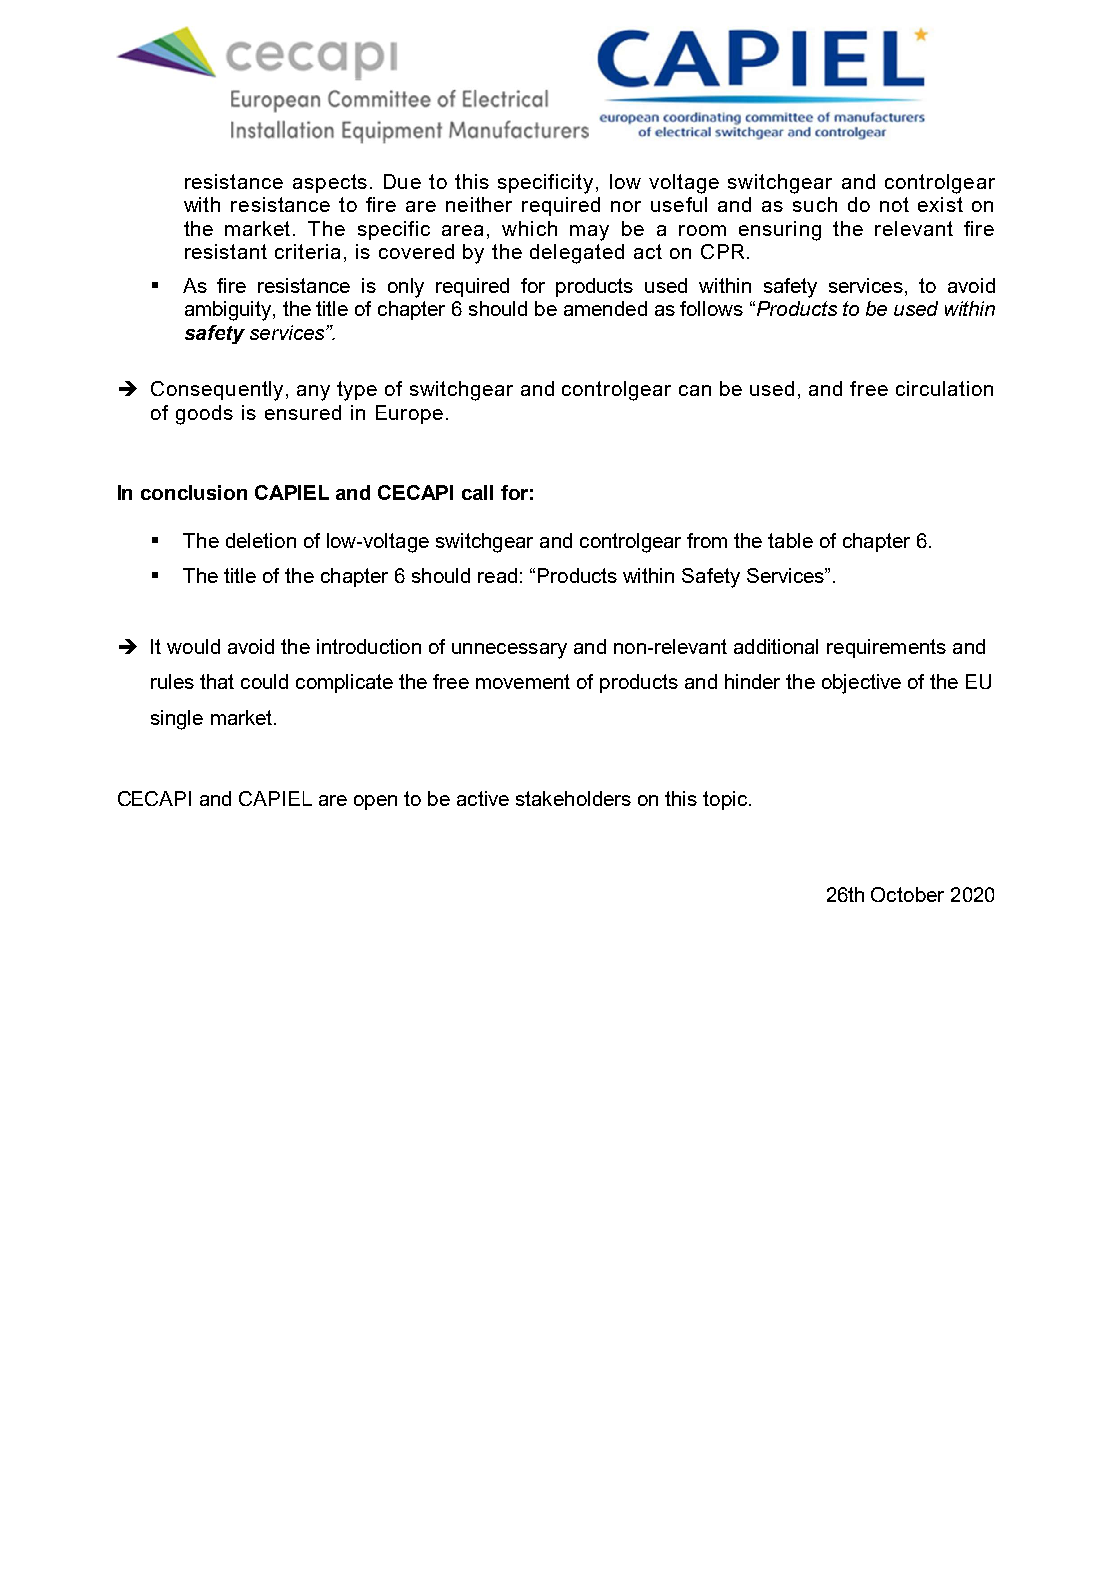  What do you see at coordinates (497, 575) in the document?
I see `read` at bounding box center [497, 575].
